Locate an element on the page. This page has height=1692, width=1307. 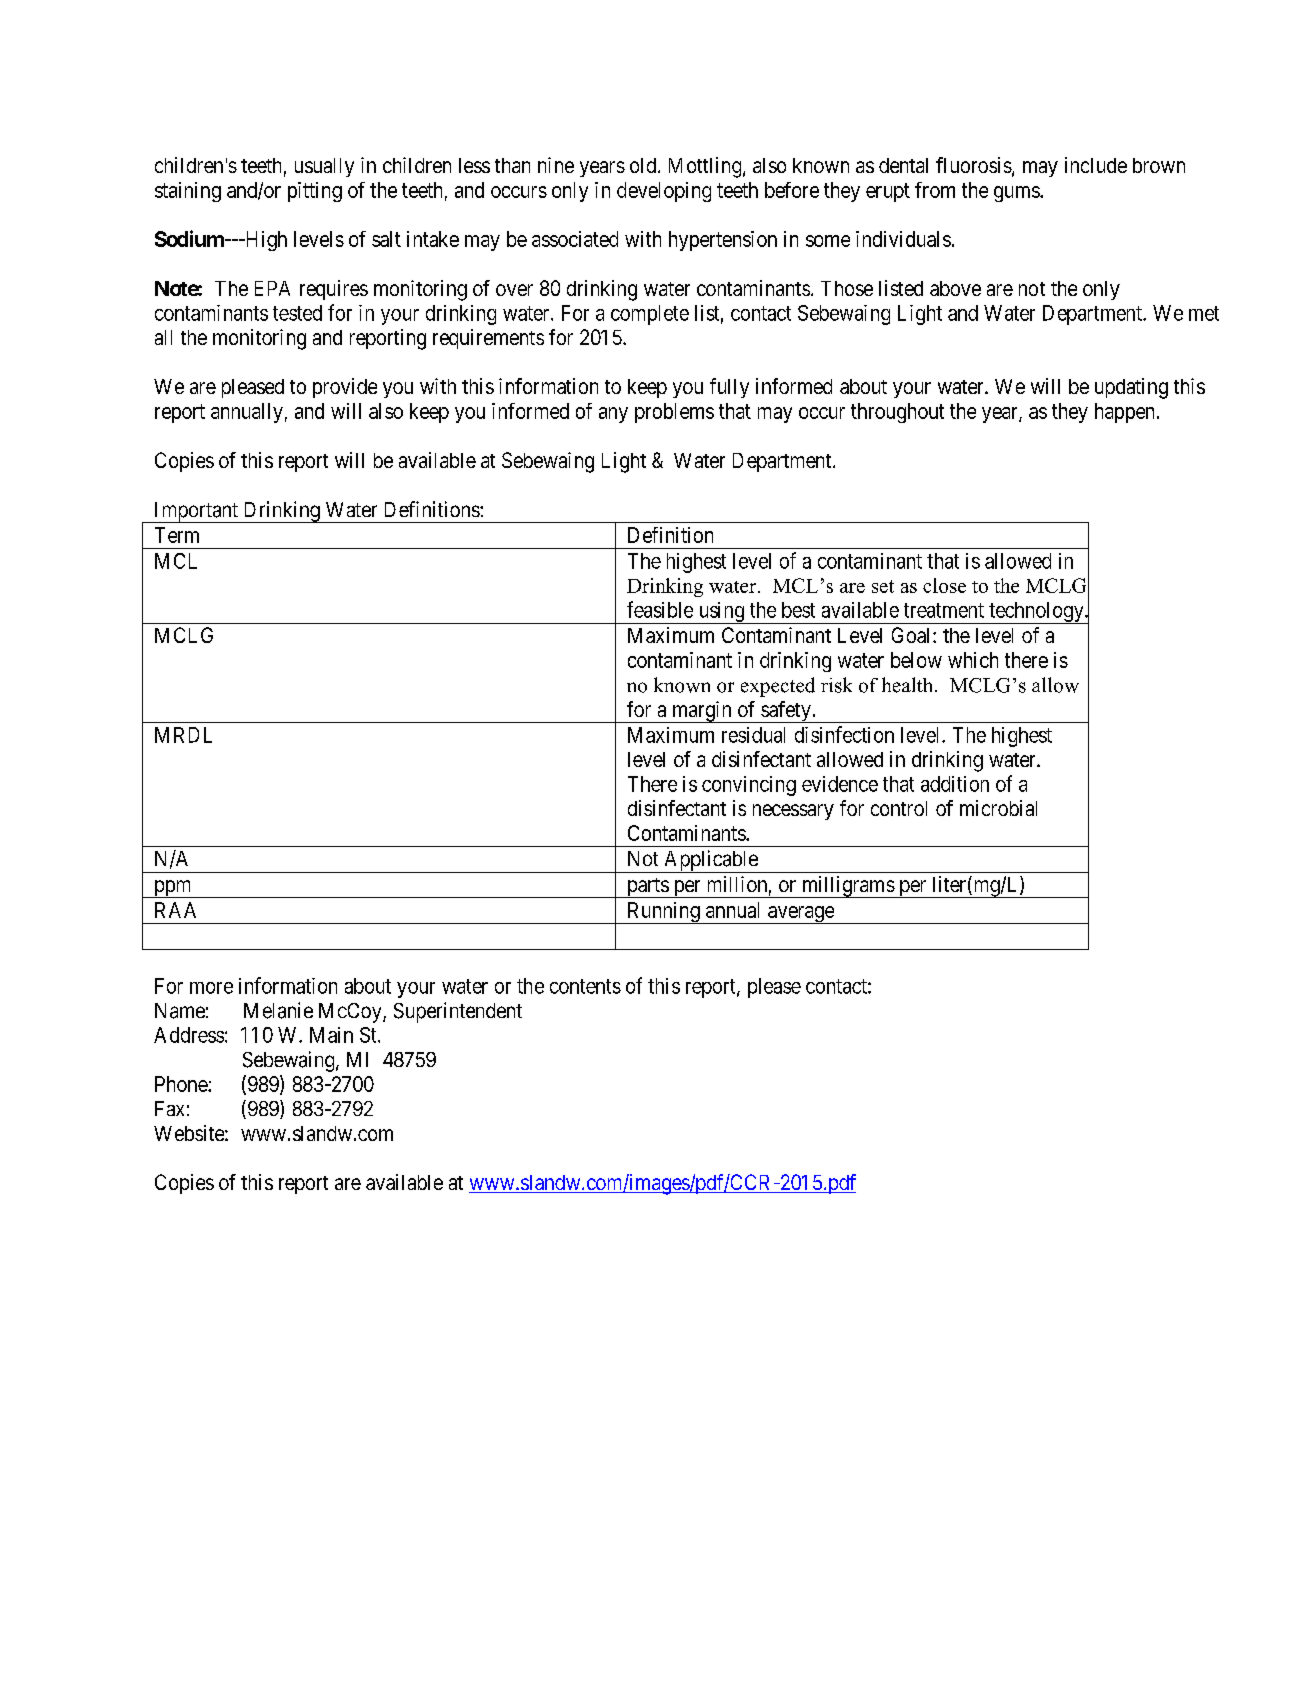
developing is located at coordinates (664, 192).
